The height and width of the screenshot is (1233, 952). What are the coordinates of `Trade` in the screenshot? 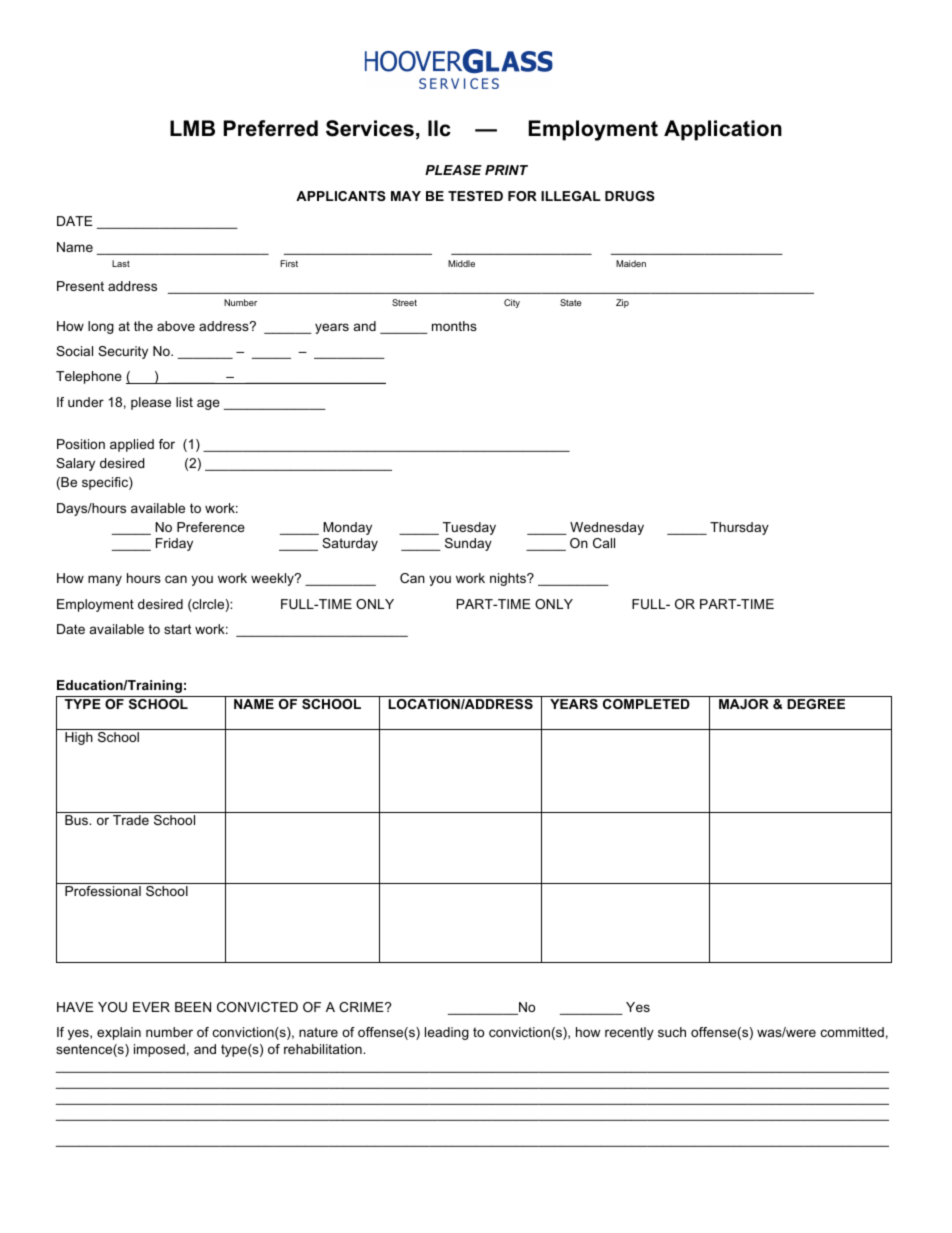 It's located at (131, 820).
